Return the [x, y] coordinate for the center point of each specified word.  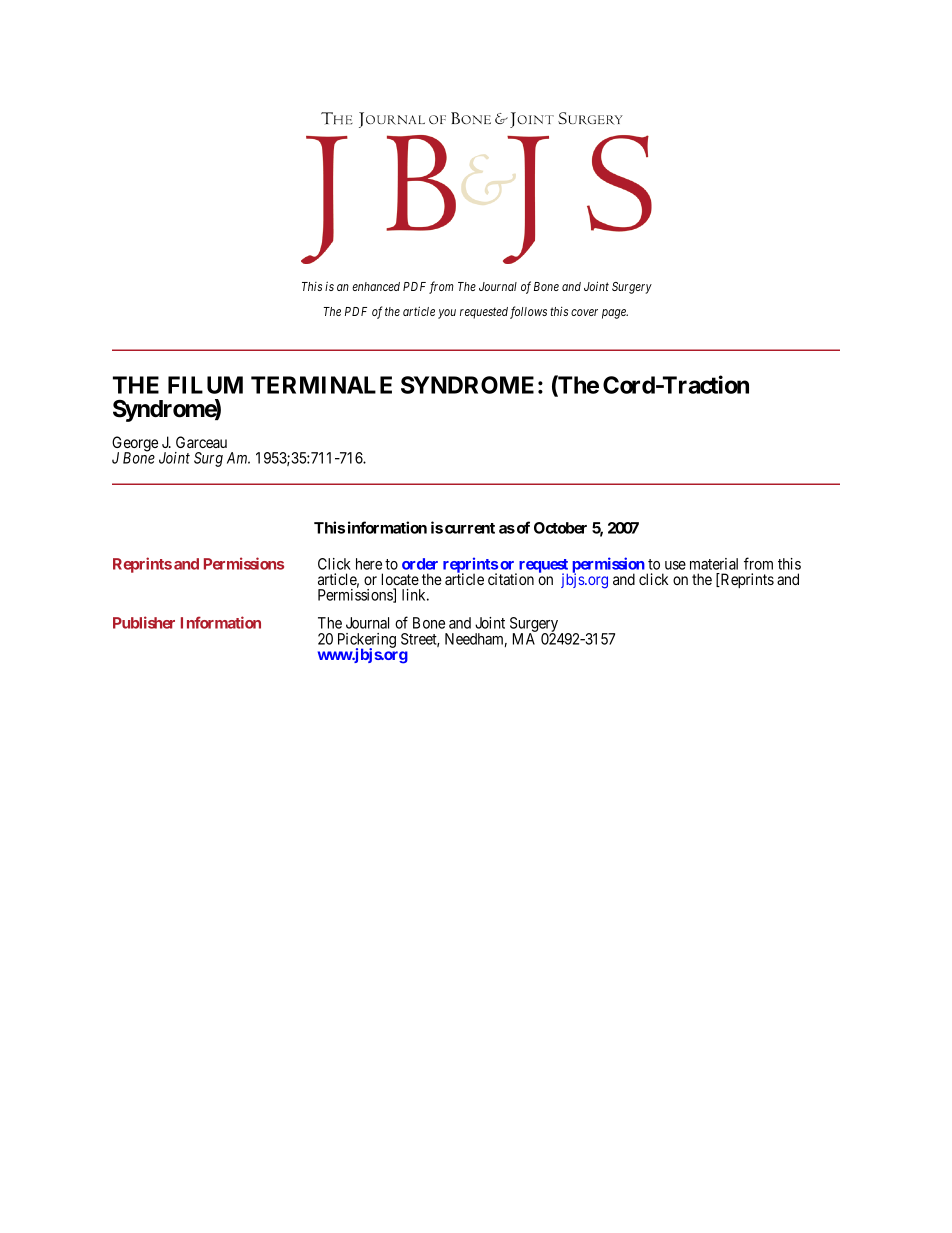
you [447, 314]
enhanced [376, 286]
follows [528, 312]
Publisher [144, 622]
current [470, 528]
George [135, 445]
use [675, 565]
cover [584, 312]
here [369, 564]
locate [400, 579]
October [560, 528]
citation [511, 579]
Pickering [367, 641]
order [420, 564]
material [714, 564]
